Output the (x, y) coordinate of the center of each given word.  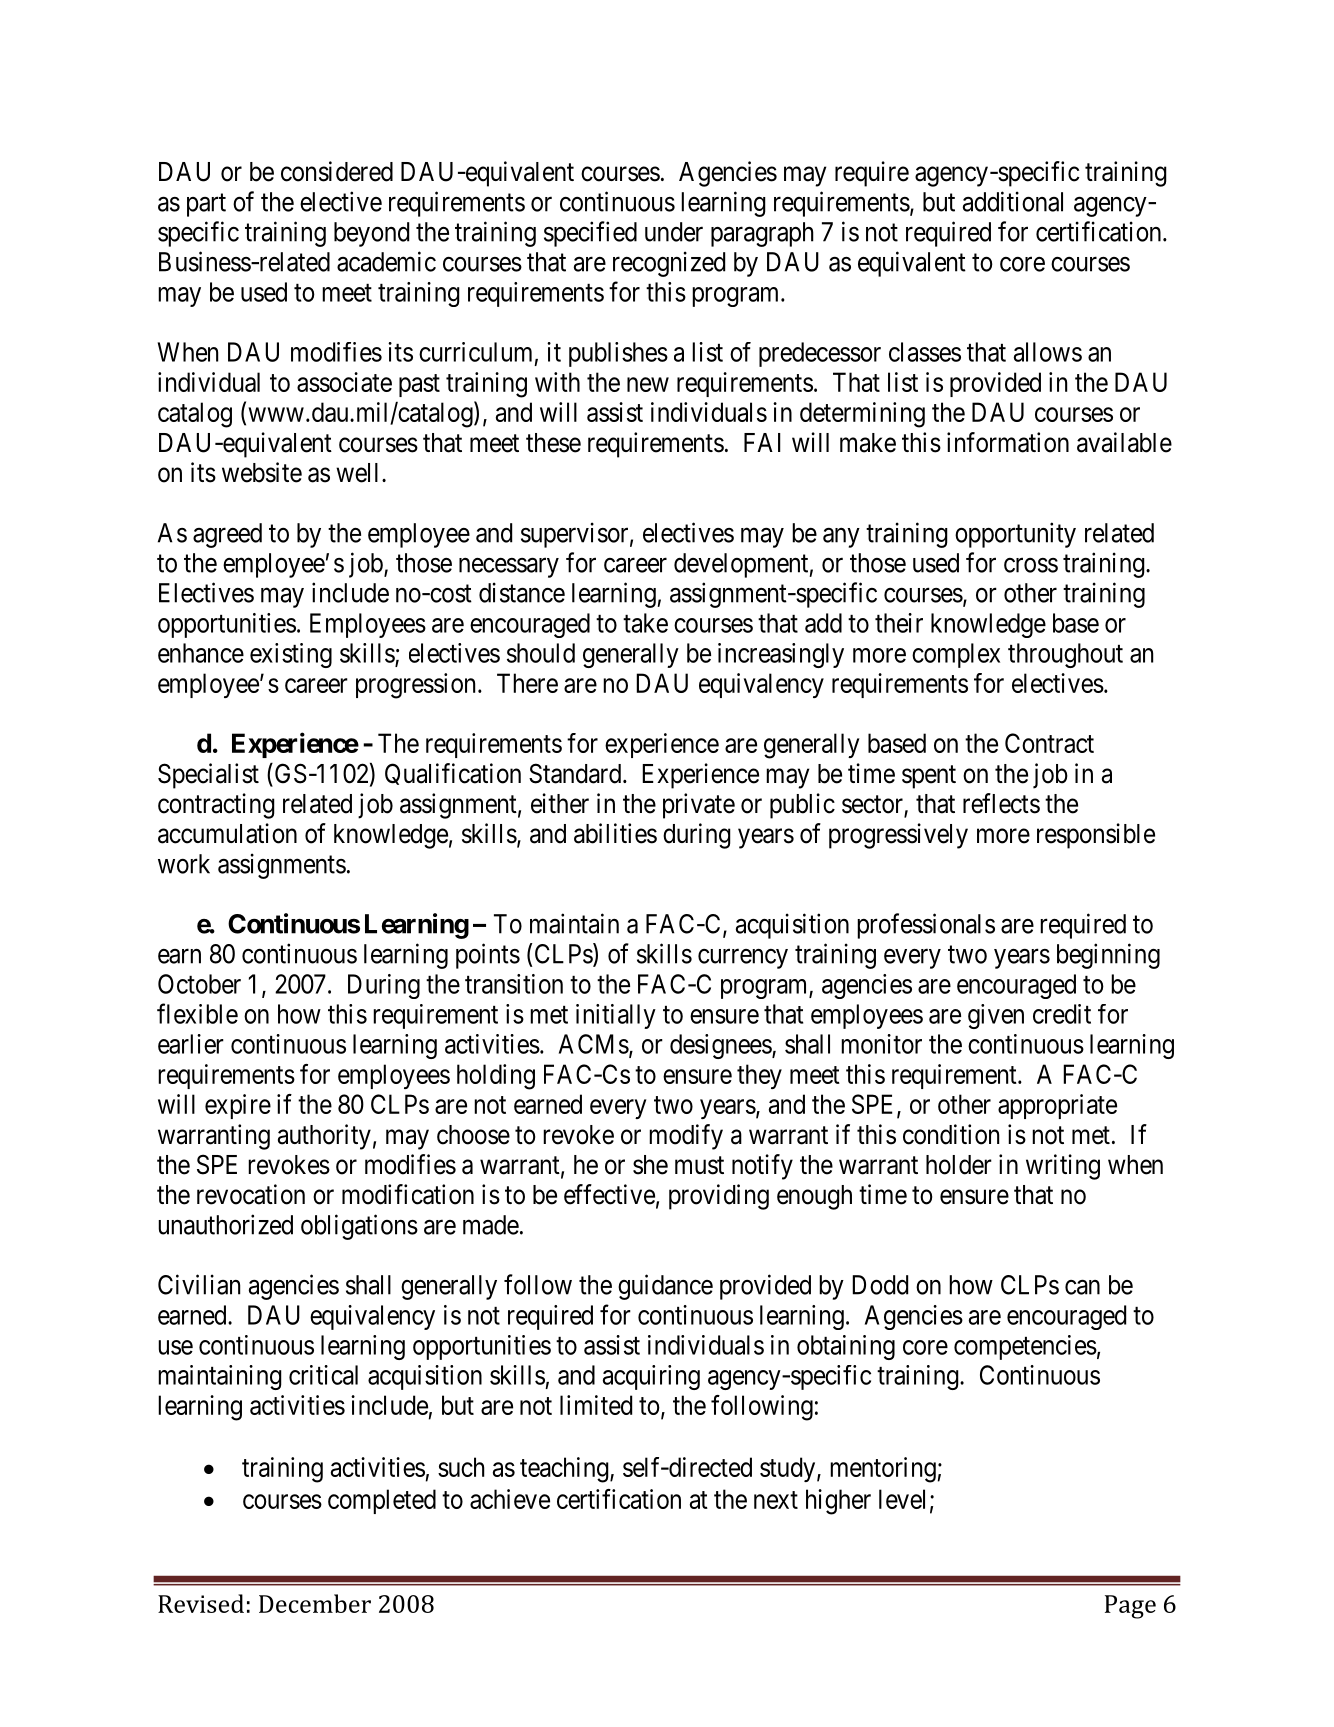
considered (337, 171)
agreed (227, 535)
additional (1013, 201)
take (645, 623)
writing (1063, 1167)
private (699, 806)
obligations (359, 1227)
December (315, 1603)
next (776, 1500)
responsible (1096, 836)
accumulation (227, 833)
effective (609, 1194)
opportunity (1015, 535)
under (674, 232)
